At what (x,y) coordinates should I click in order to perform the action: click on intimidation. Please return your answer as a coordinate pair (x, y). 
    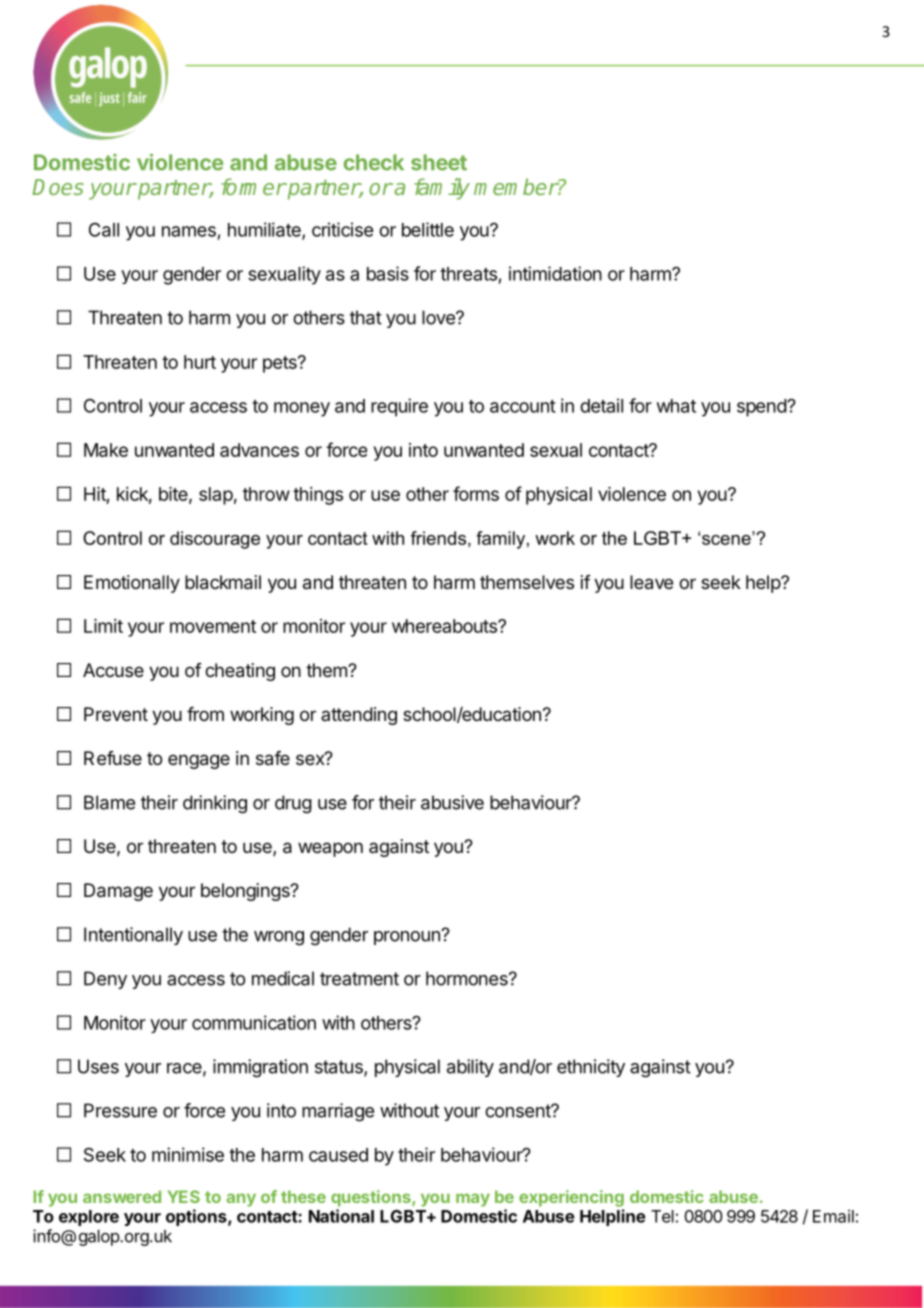
    Looking at the image, I should click on (555, 273).
